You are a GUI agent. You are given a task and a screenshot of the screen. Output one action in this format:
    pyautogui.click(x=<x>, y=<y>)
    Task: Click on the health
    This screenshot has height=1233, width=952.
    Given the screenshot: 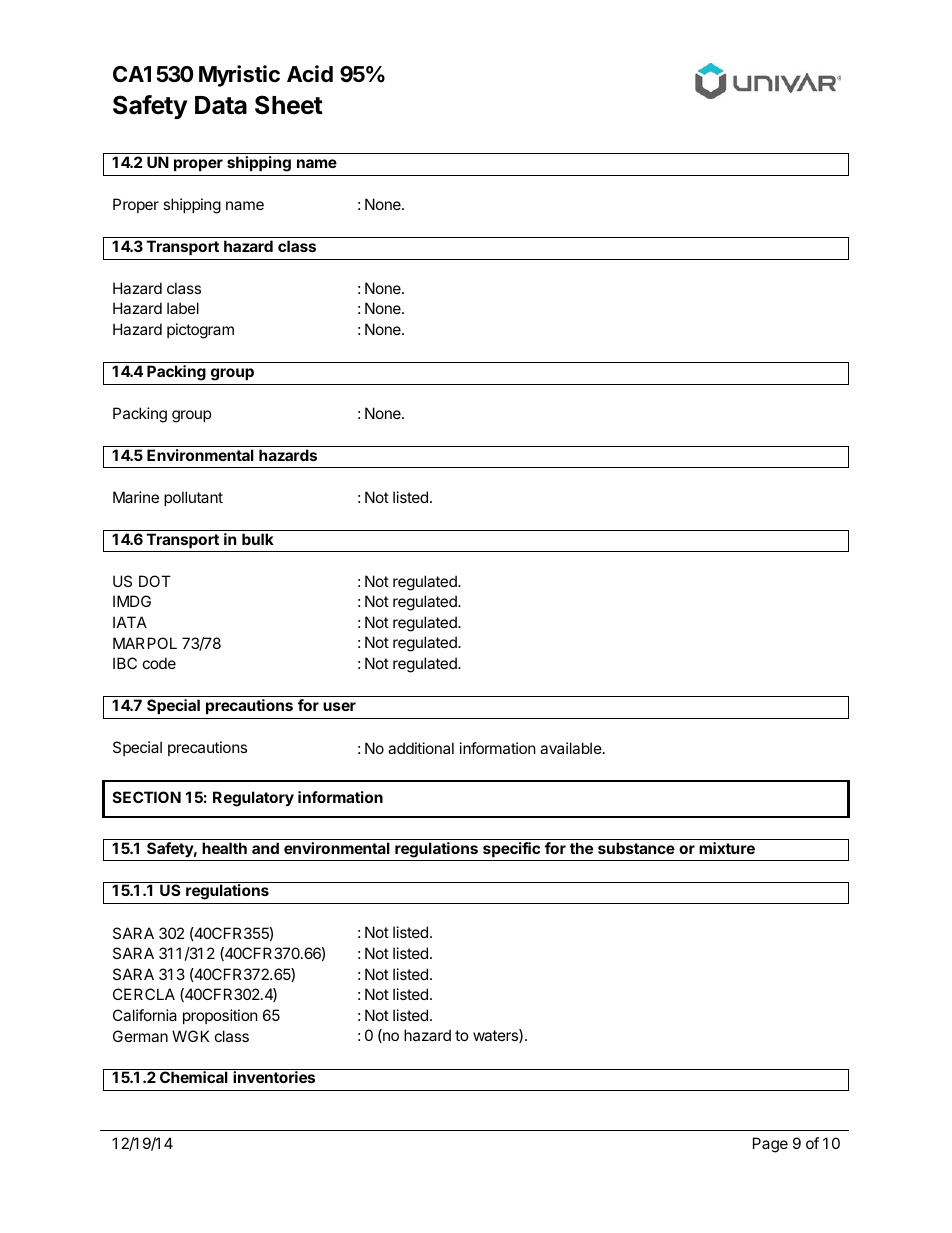 What is the action you would take?
    pyautogui.click(x=224, y=848)
